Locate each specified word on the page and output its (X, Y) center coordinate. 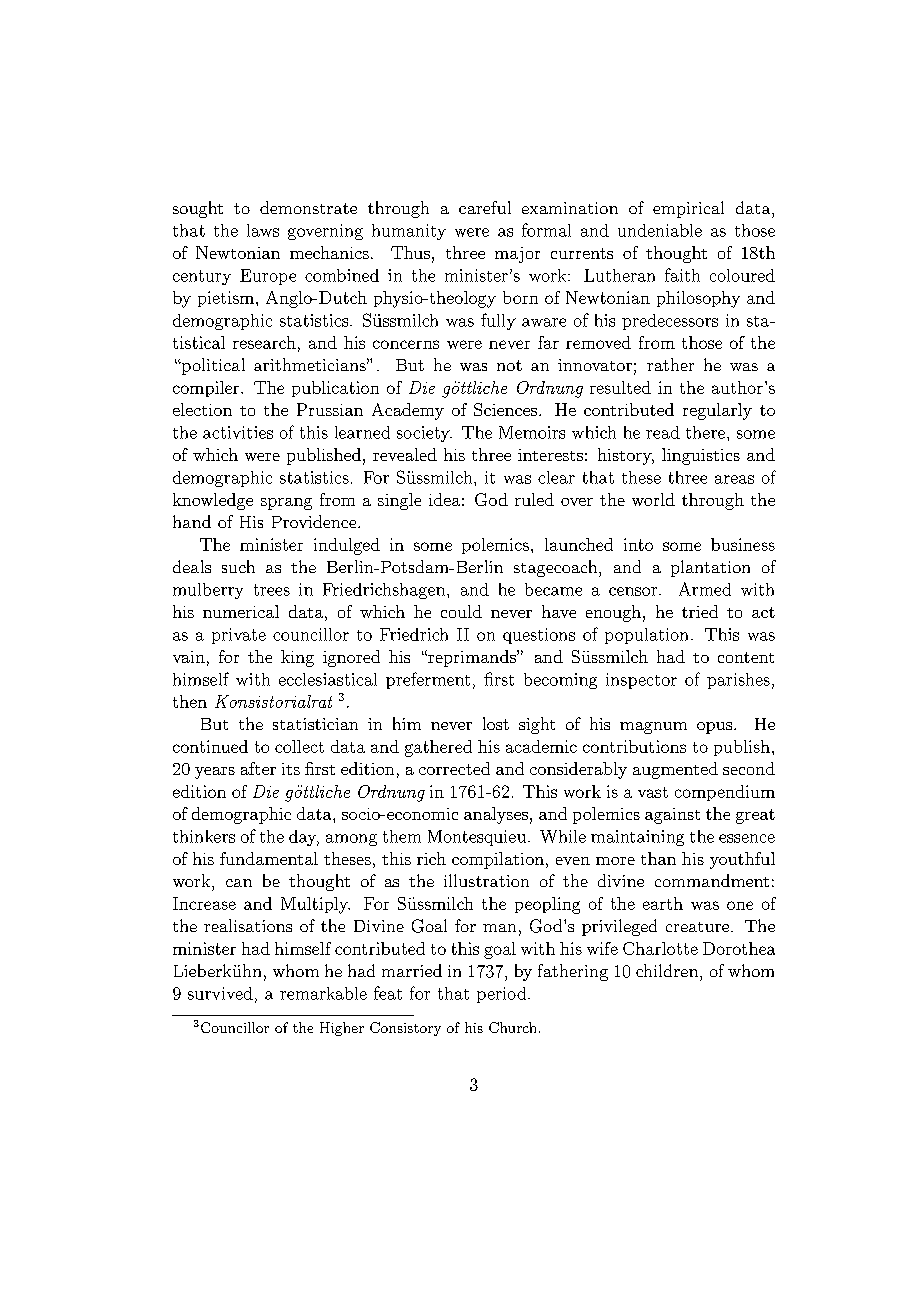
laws (263, 230)
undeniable (660, 230)
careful (485, 207)
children (668, 970)
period (503, 995)
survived (220, 993)
